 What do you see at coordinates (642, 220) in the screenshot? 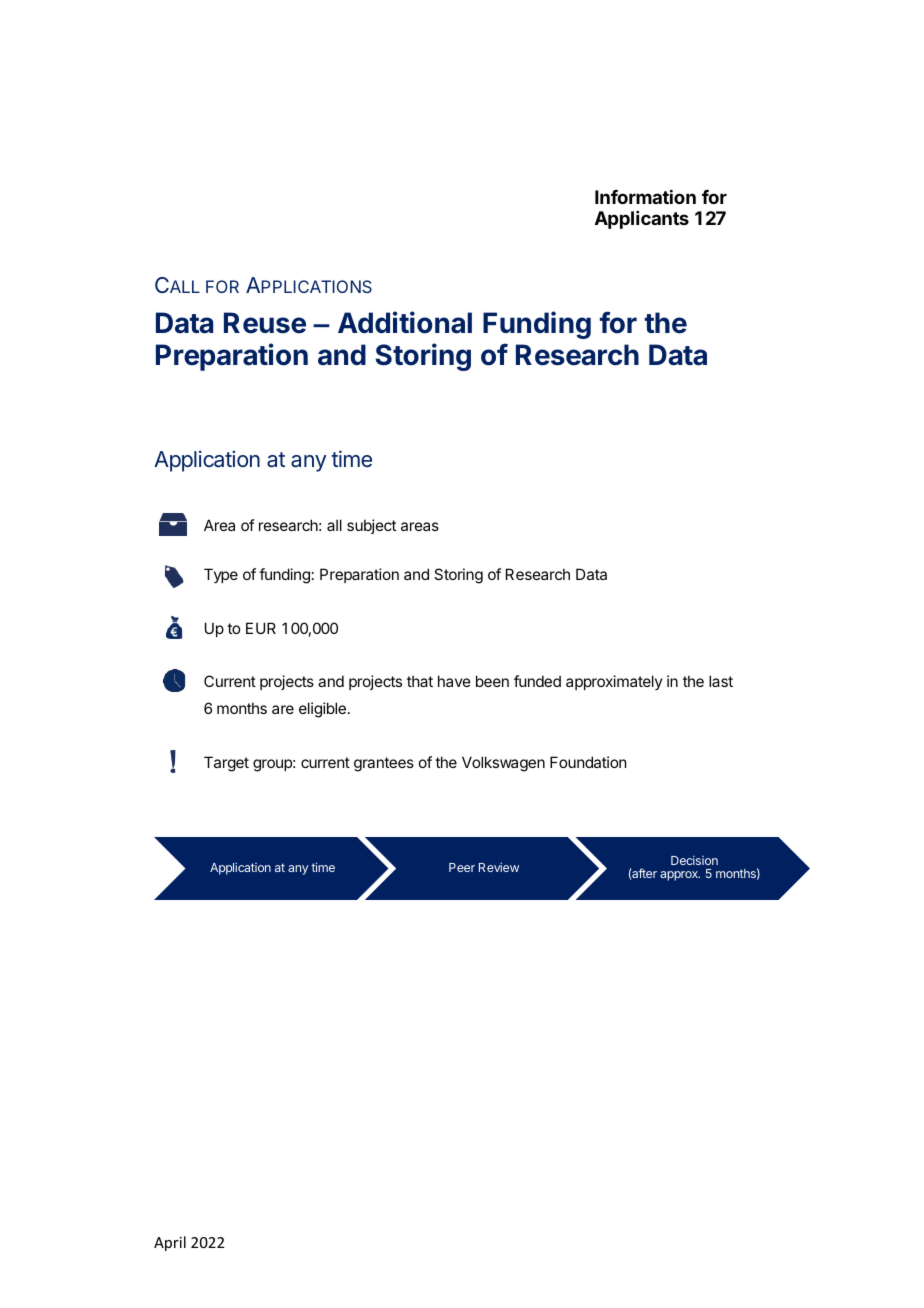
I see `Applicants` at bounding box center [642, 220].
